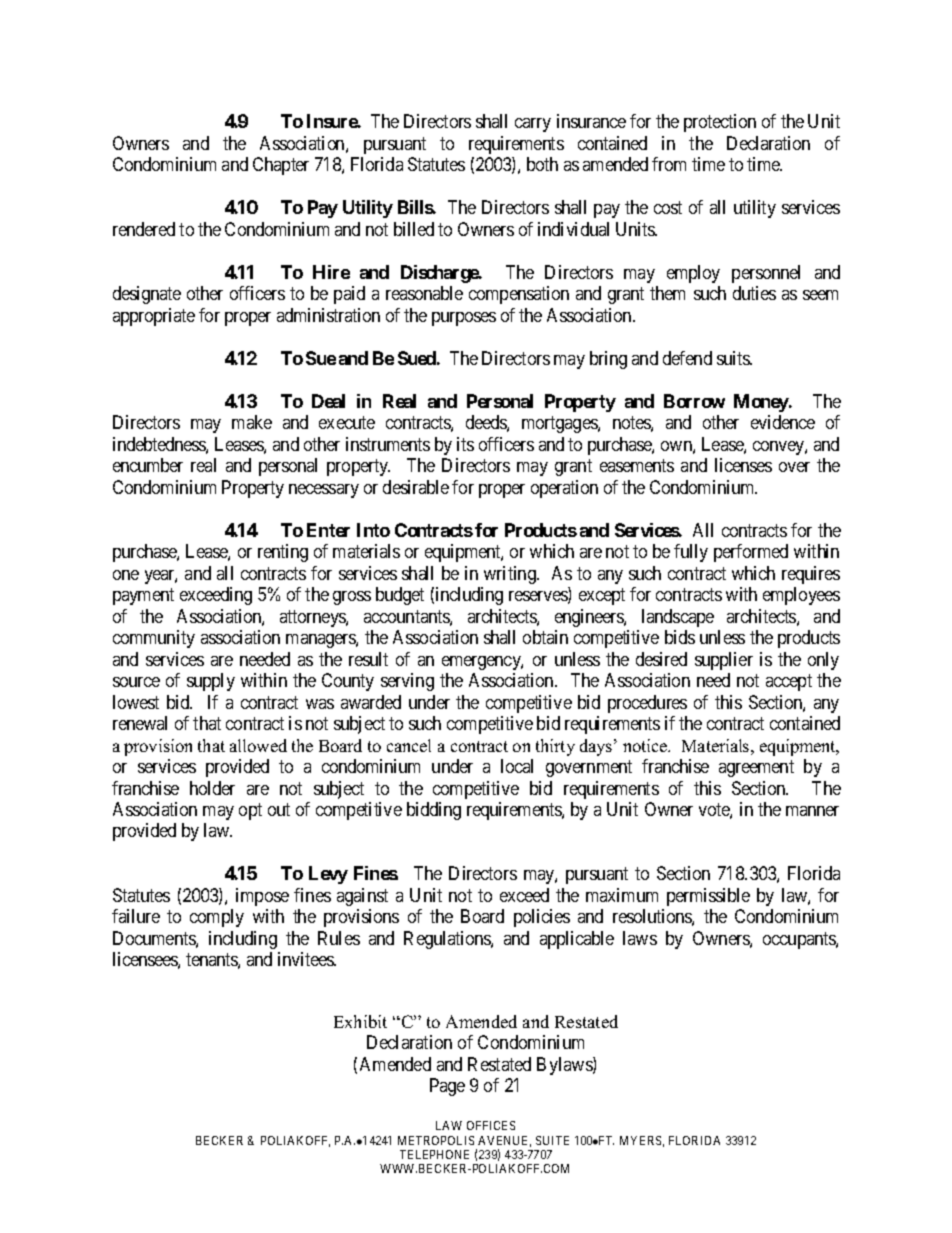 This screenshot has height=1233, width=952. What do you see at coordinates (434, 811) in the screenshot?
I see `bidding` at bounding box center [434, 811].
